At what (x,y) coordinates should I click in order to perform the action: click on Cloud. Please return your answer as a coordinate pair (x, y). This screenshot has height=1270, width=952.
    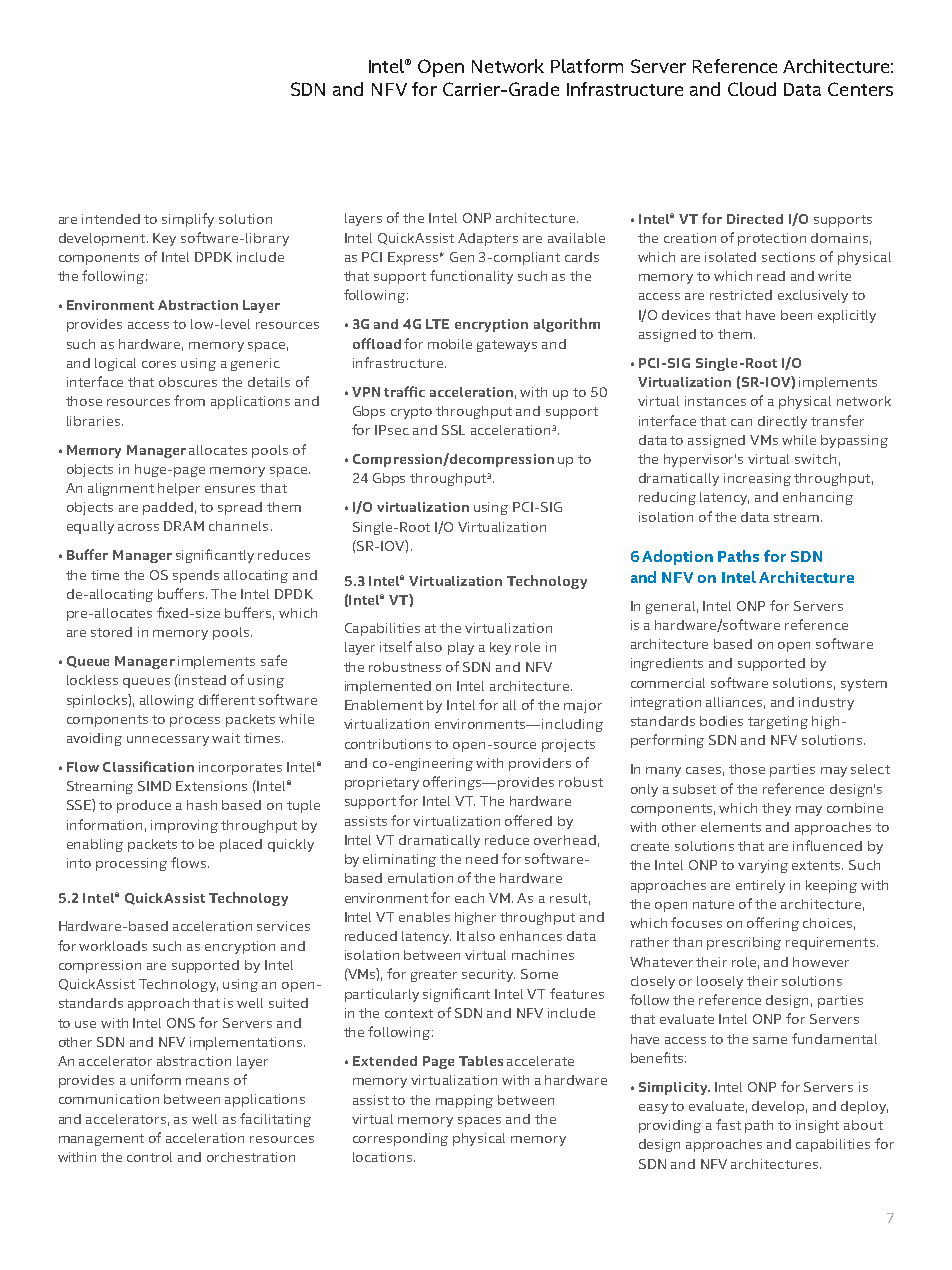
    Looking at the image, I should click on (752, 89).
